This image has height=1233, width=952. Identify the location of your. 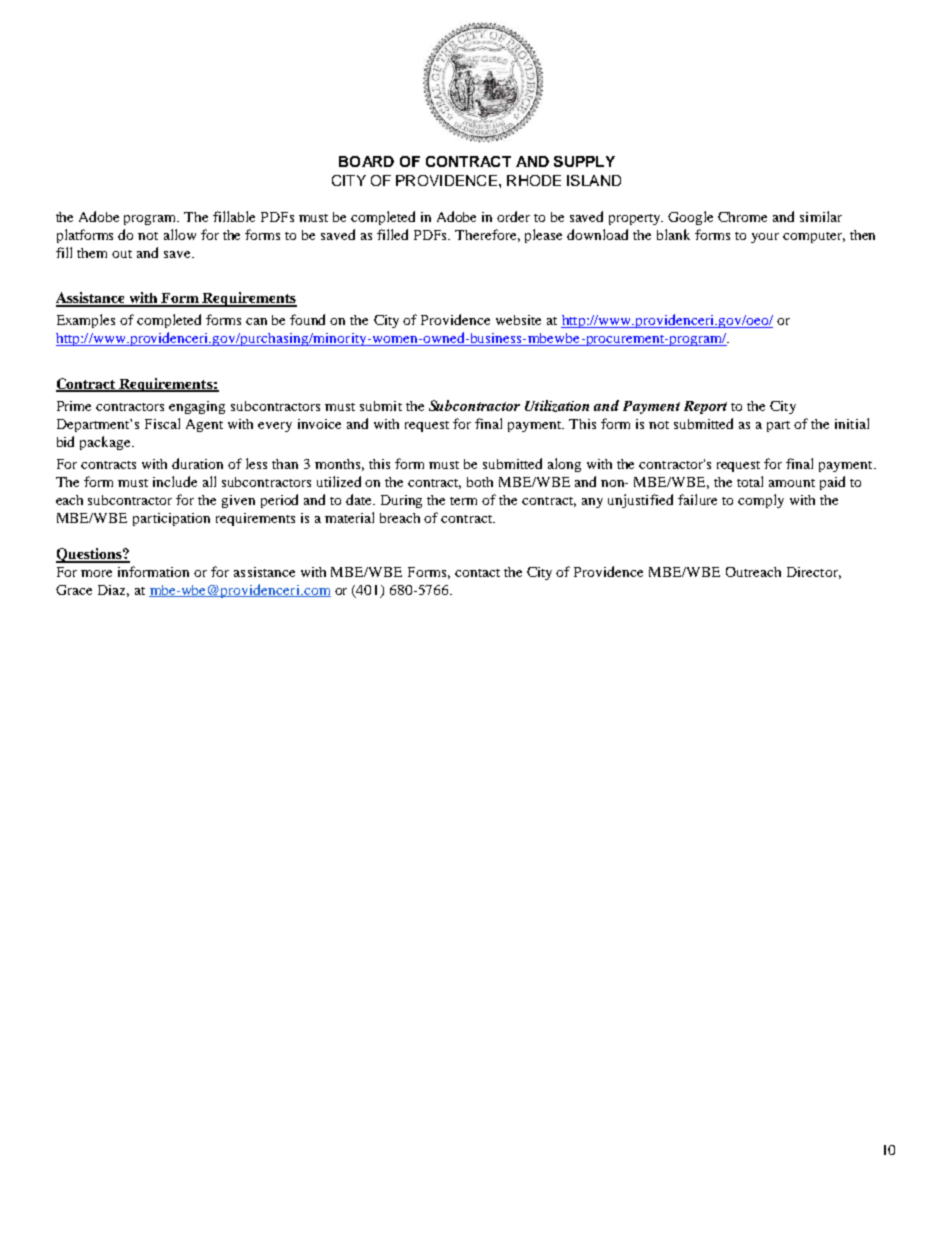
(765, 238).
